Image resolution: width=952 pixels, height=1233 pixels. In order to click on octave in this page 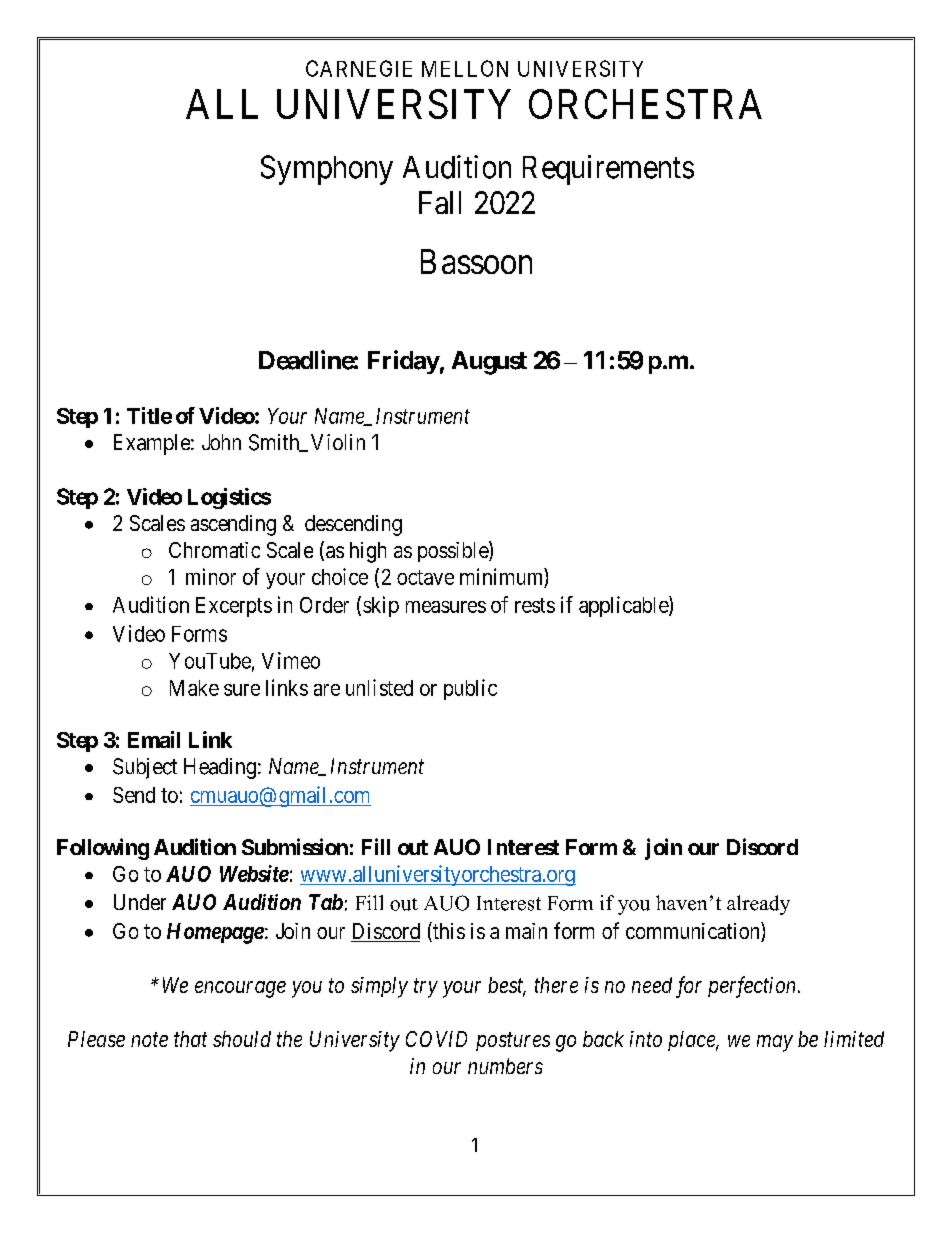, I will do `click(425, 577)`.
